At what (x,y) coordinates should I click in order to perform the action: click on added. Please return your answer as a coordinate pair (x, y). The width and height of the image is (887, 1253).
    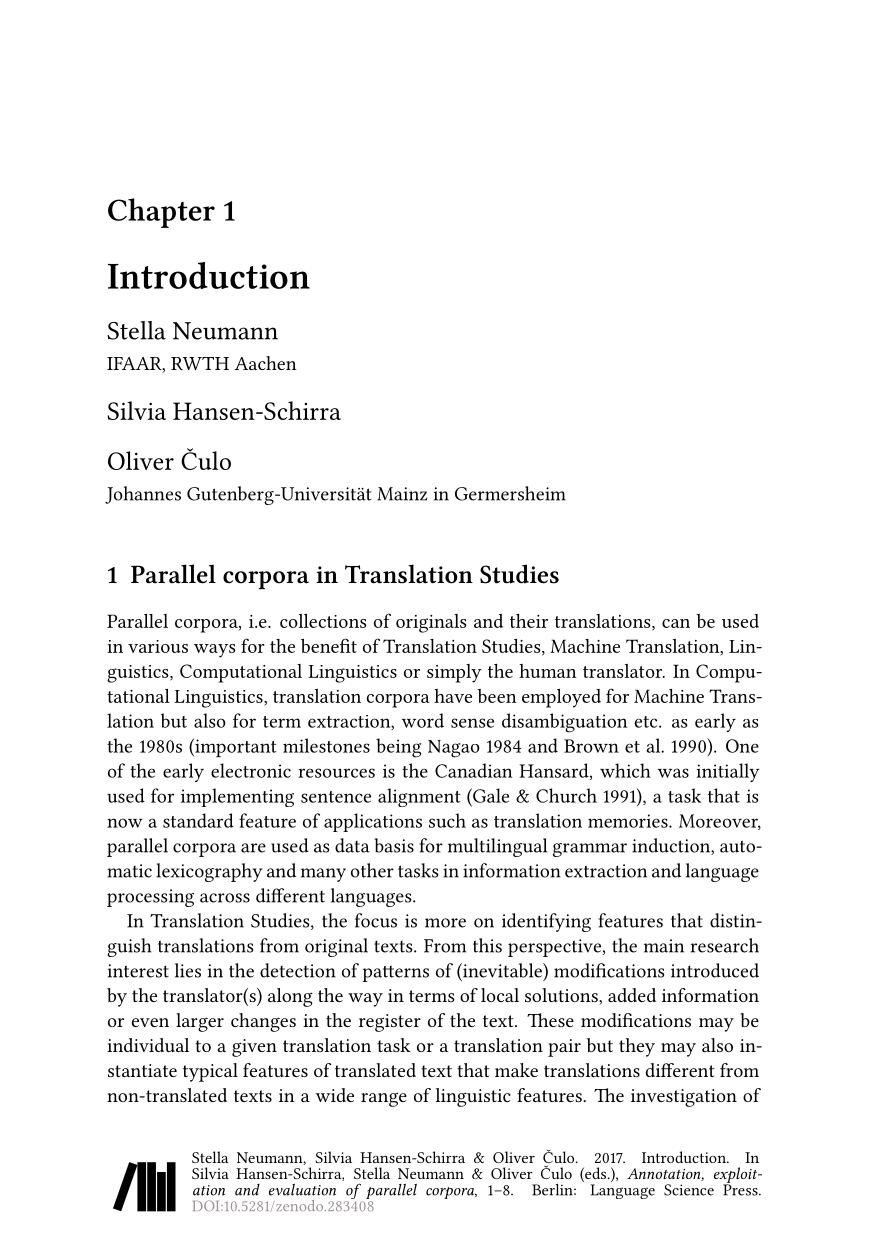
    Looking at the image, I should click on (632, 995).
